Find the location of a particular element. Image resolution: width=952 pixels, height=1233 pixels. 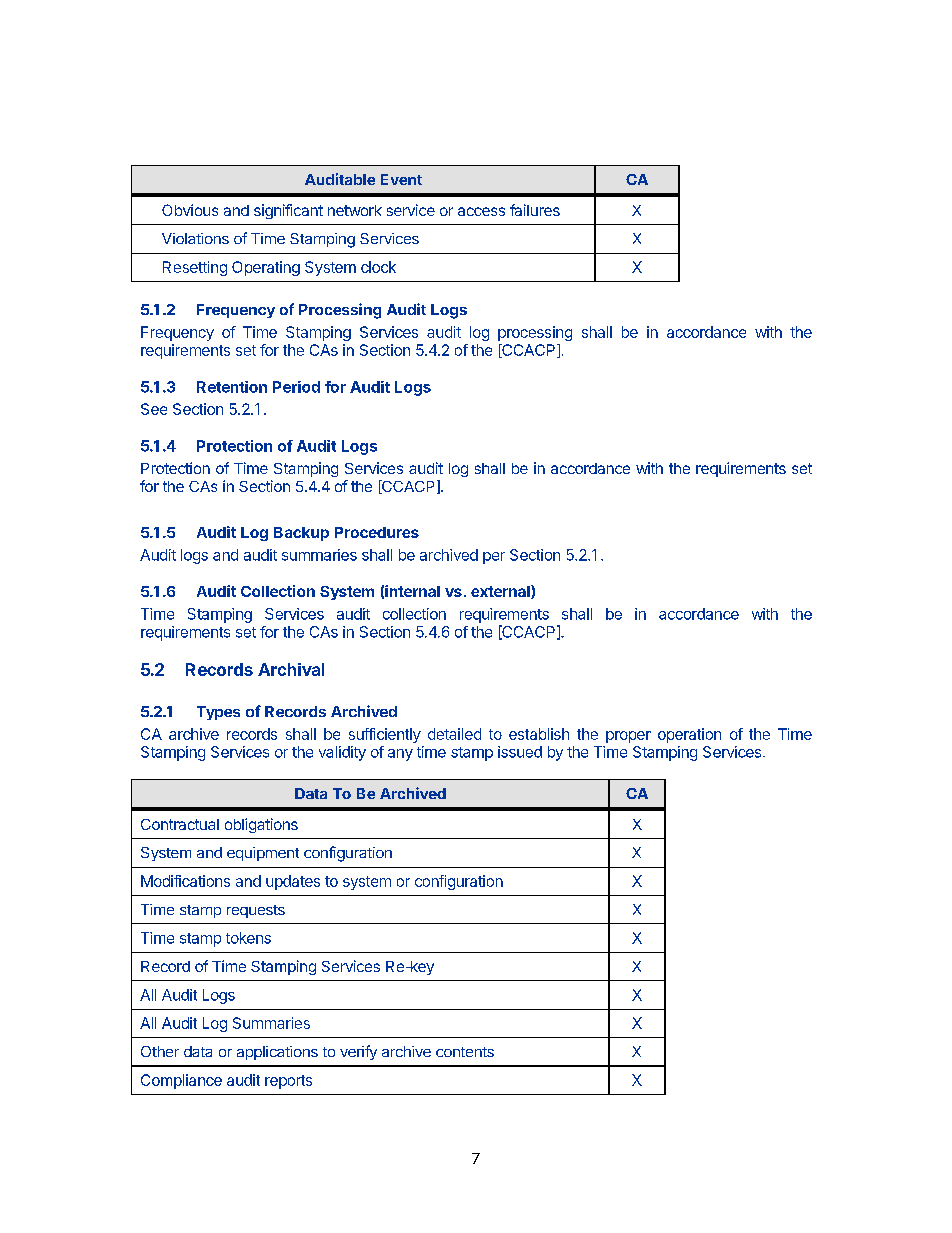

proper is located at coordinates (628, 737).
